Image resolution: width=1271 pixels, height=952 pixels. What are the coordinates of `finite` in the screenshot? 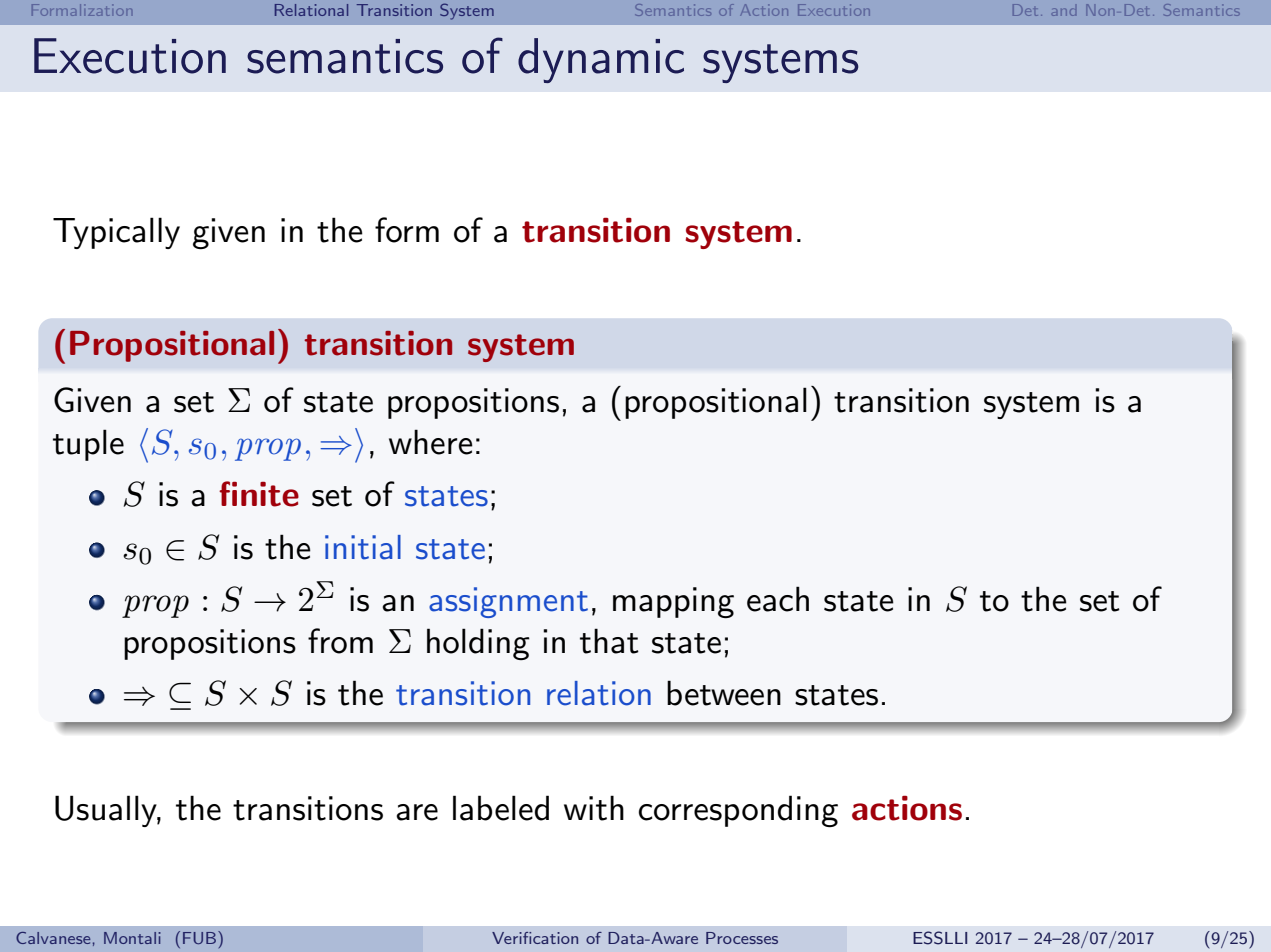 It's located at (259, 494).
